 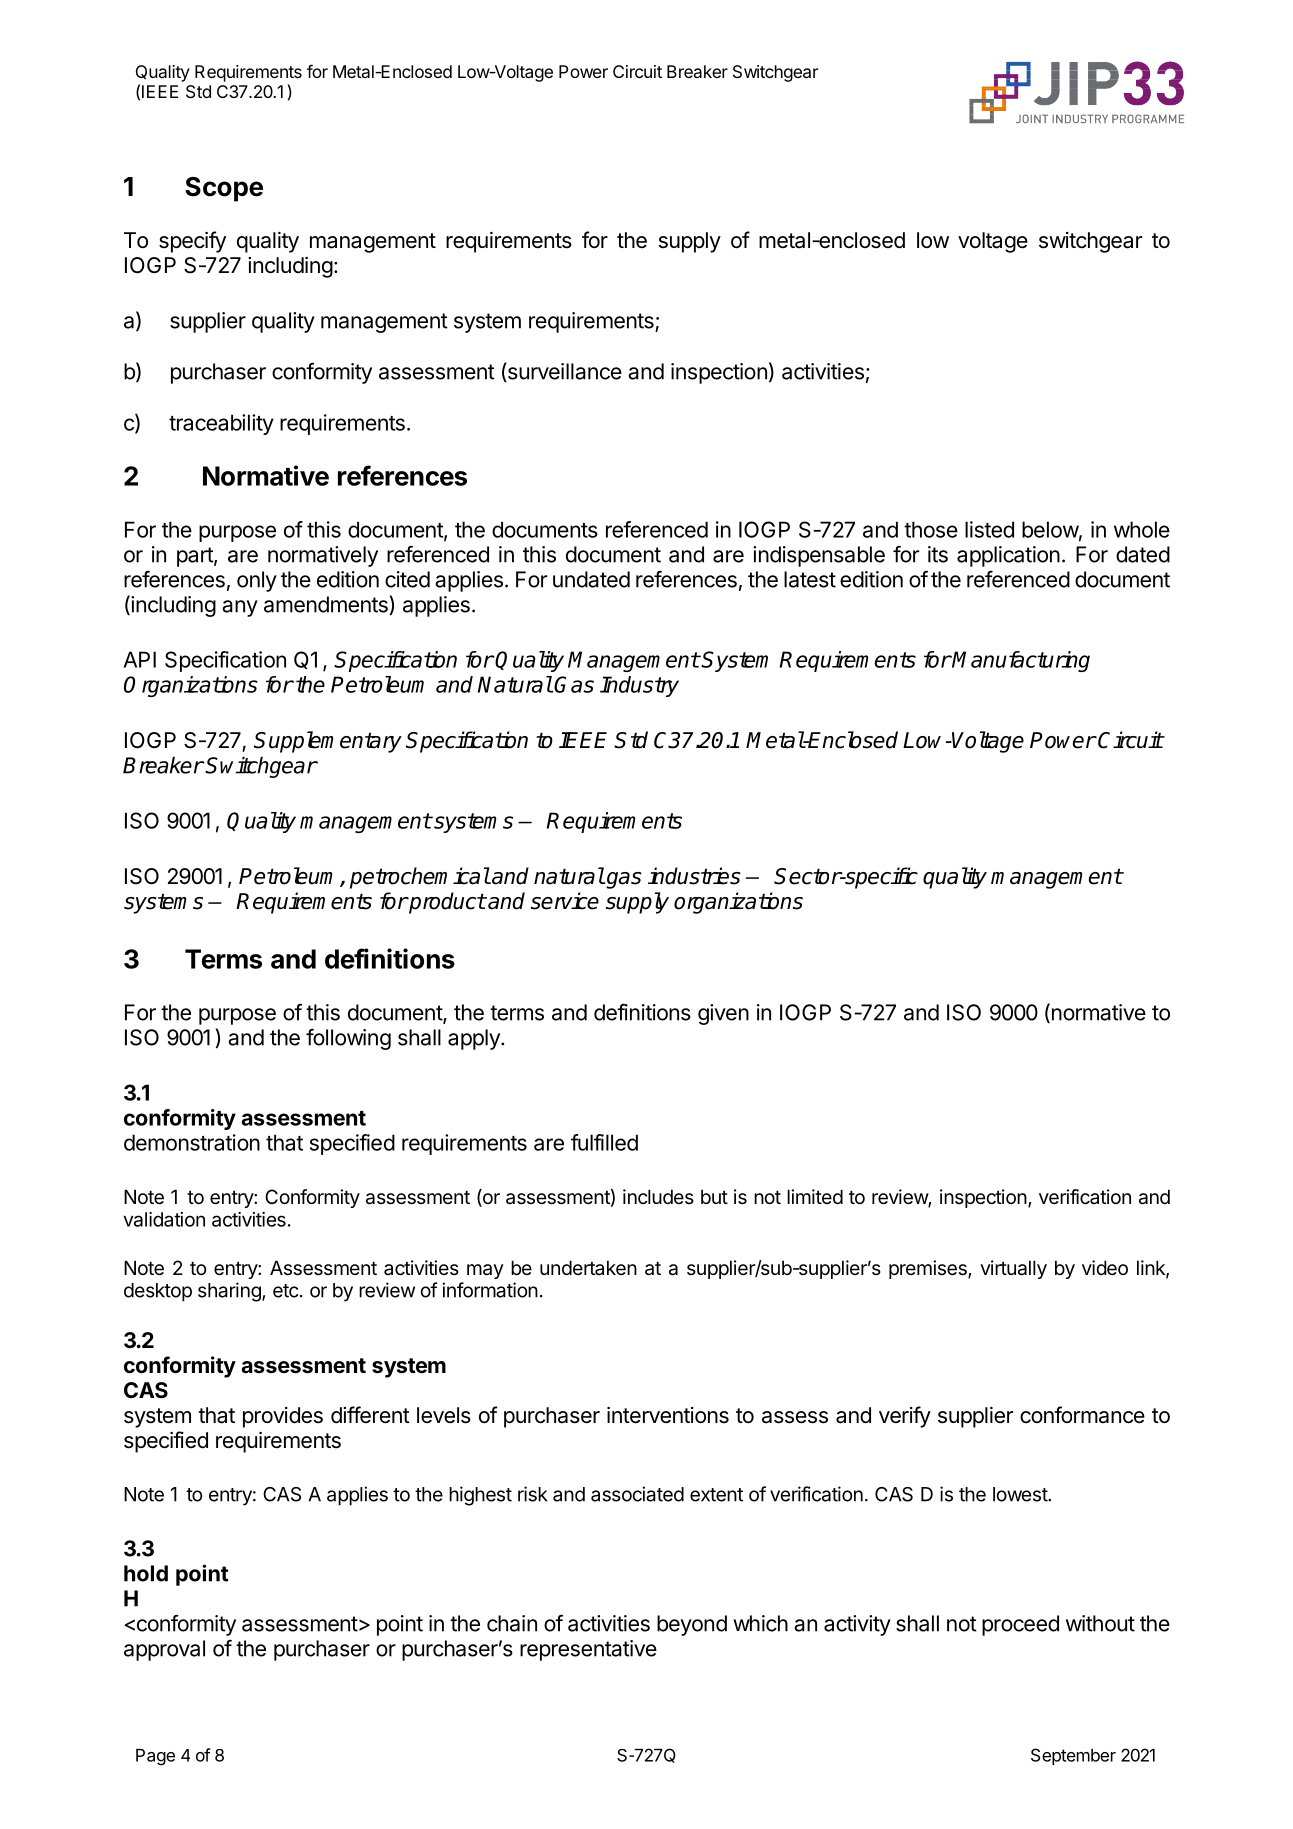 I want to click on virtually, so click(x=1013, y=1269).
